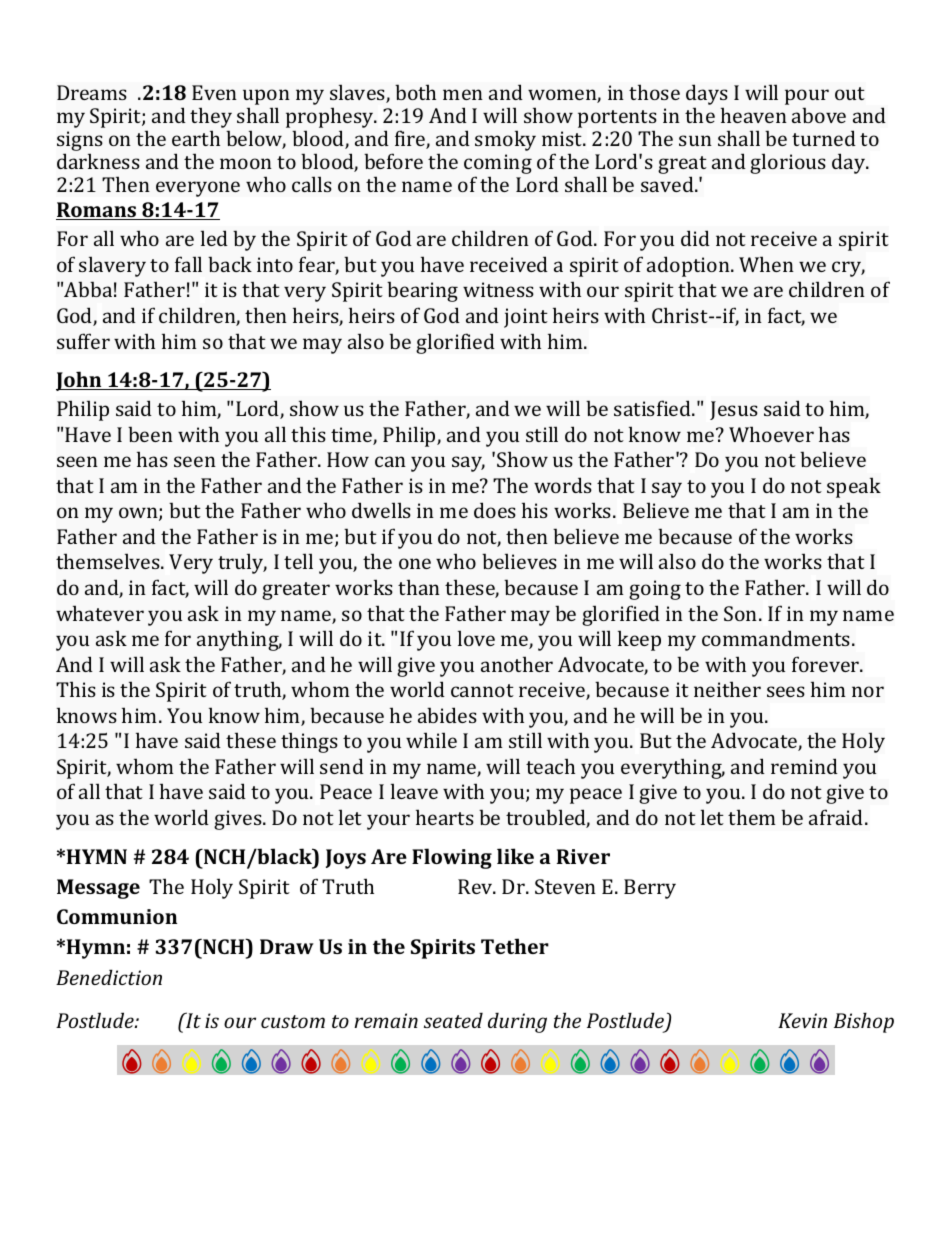  I want to click on Son, so click(742, 613).
